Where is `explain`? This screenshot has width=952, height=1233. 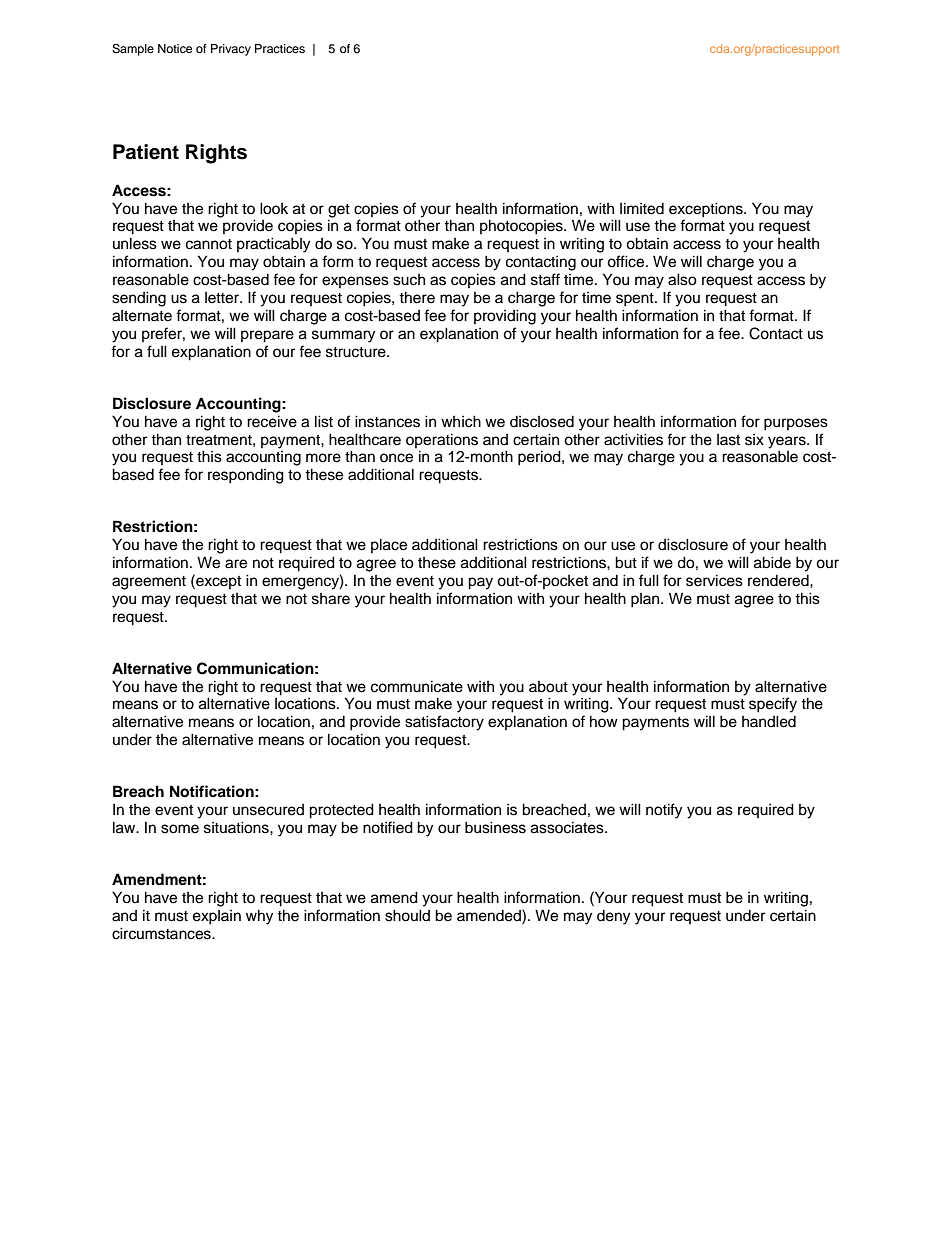
explain is located at coordinates (217, 917).
